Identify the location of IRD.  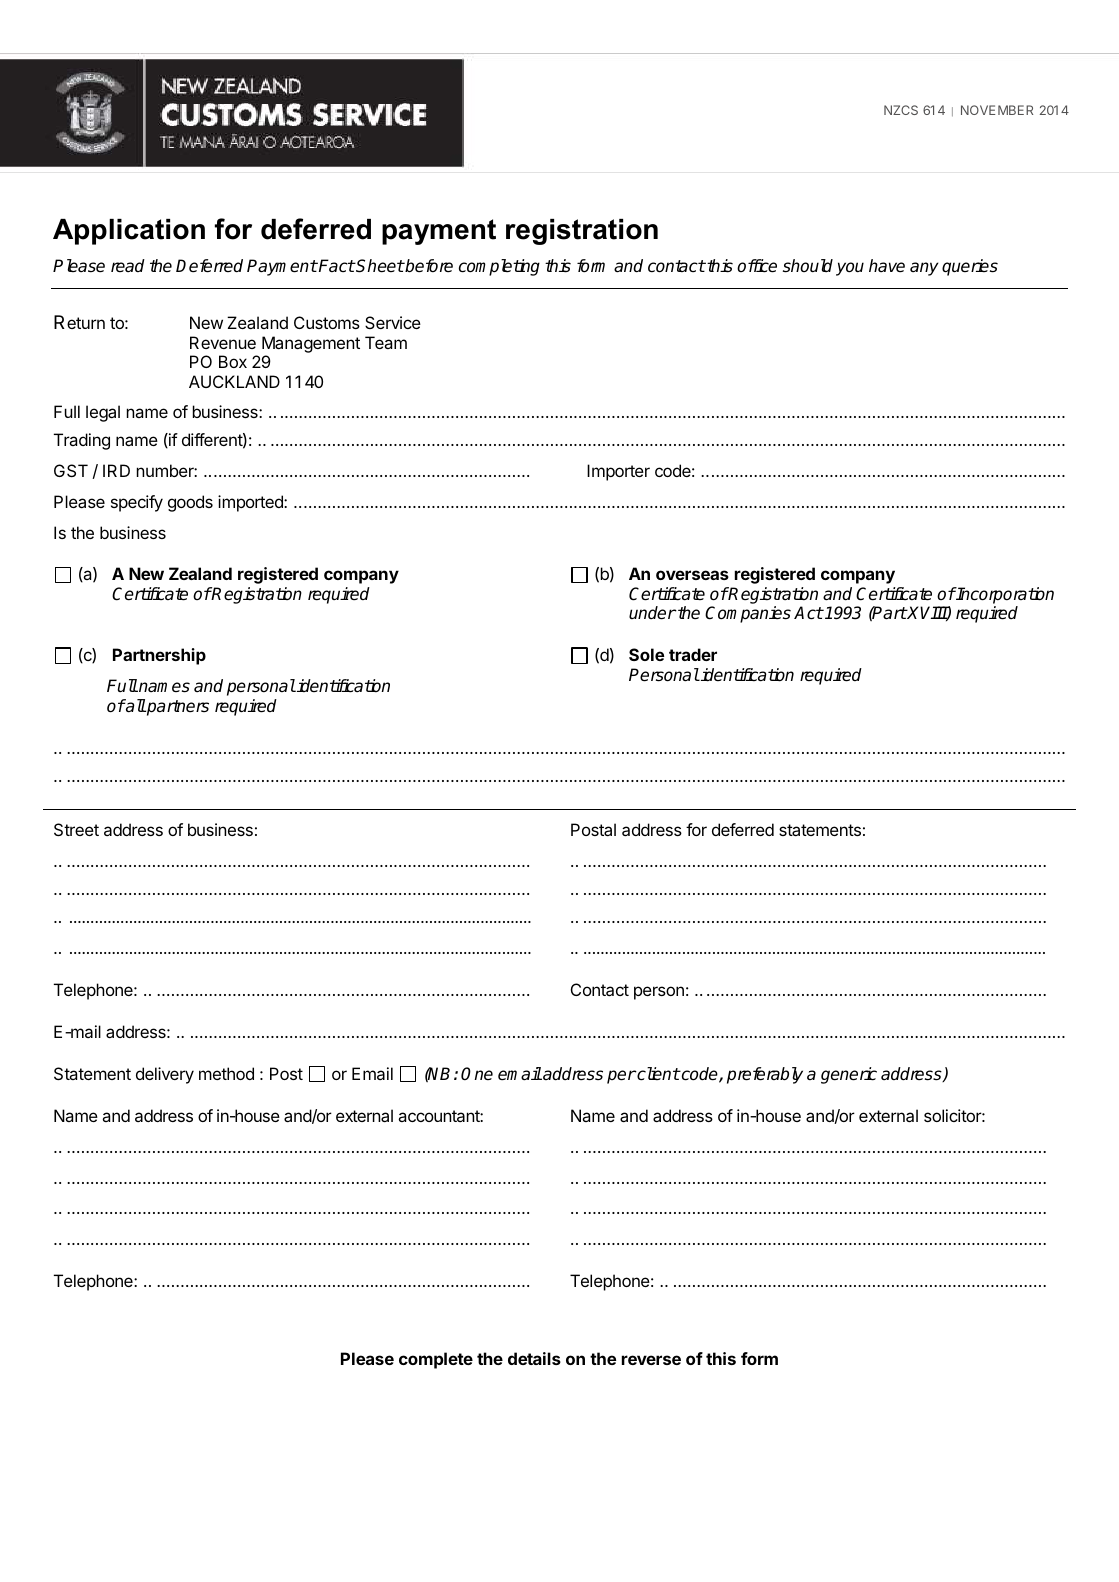
(116, 470).
